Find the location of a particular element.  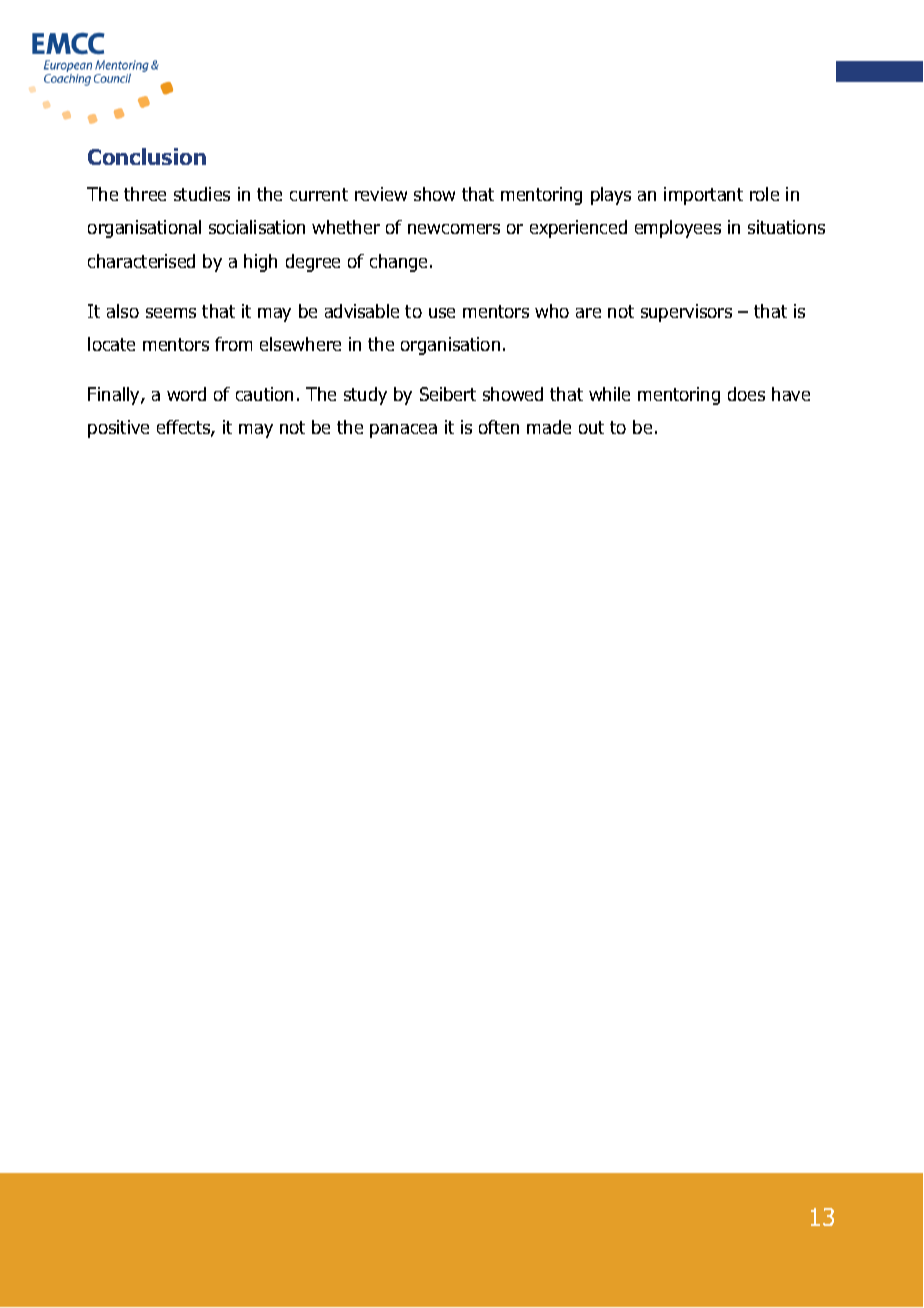

from is located at coordinates (233, 344).
